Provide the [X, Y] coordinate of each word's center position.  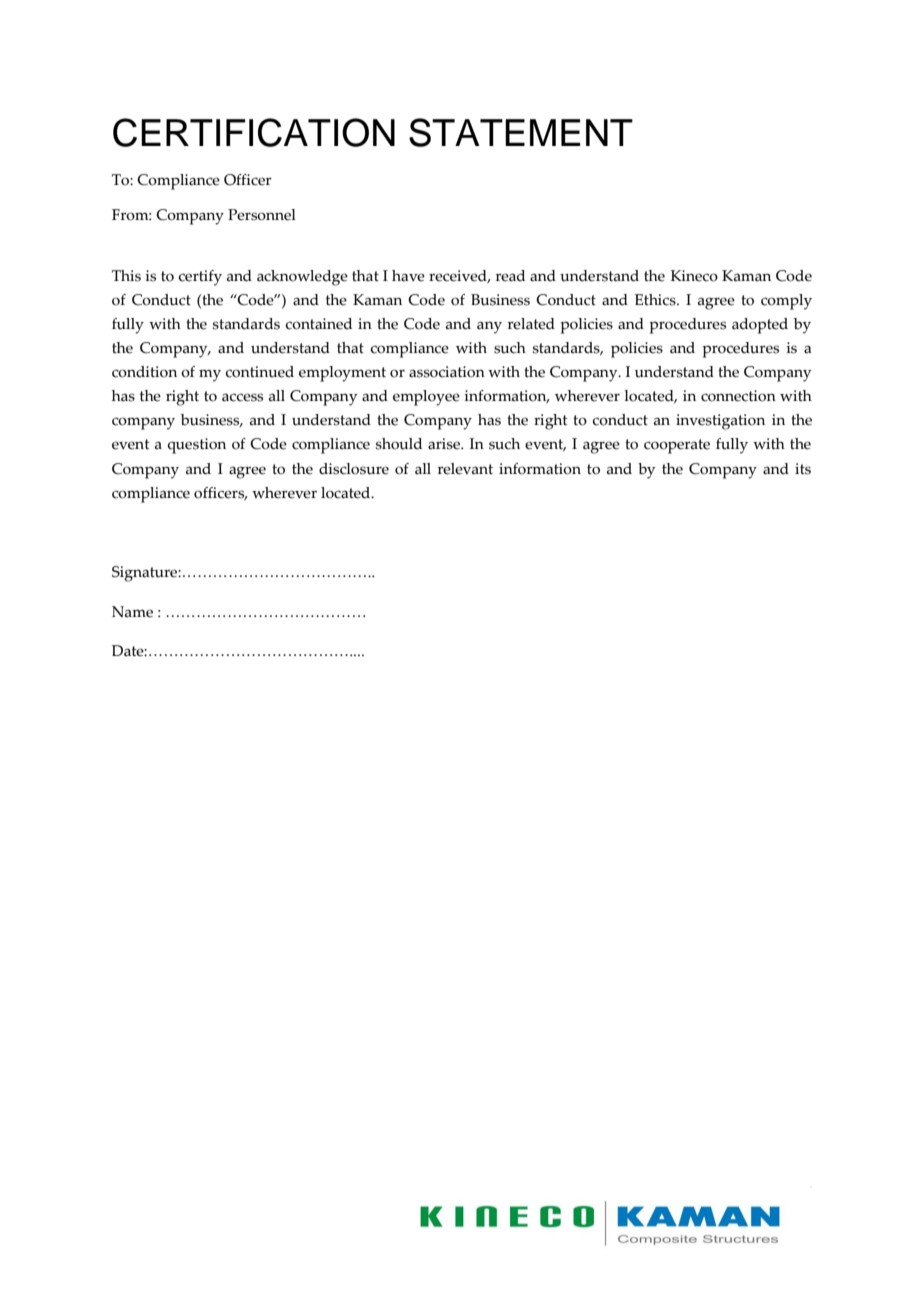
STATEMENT [521, 132]
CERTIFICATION [254, 132]
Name [132, 612]
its [803, 469]
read [510, 276]
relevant [465, 469]
